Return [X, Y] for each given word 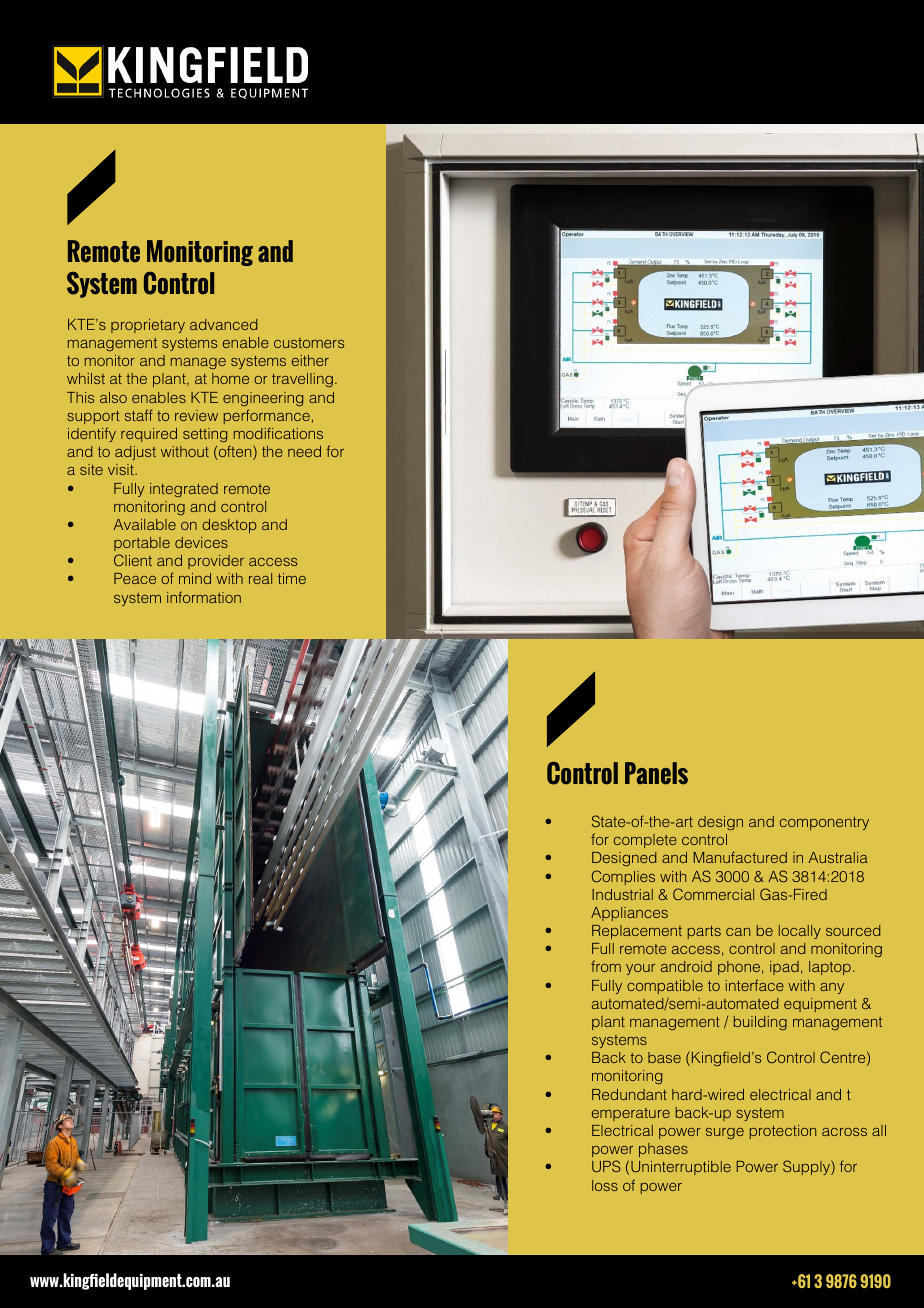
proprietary [148, 326]
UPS [606, 1166]
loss [605, 1185]
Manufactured [740, 857]
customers [309, 343]
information [204, 597]
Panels [656, 773]
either [310, 360]
